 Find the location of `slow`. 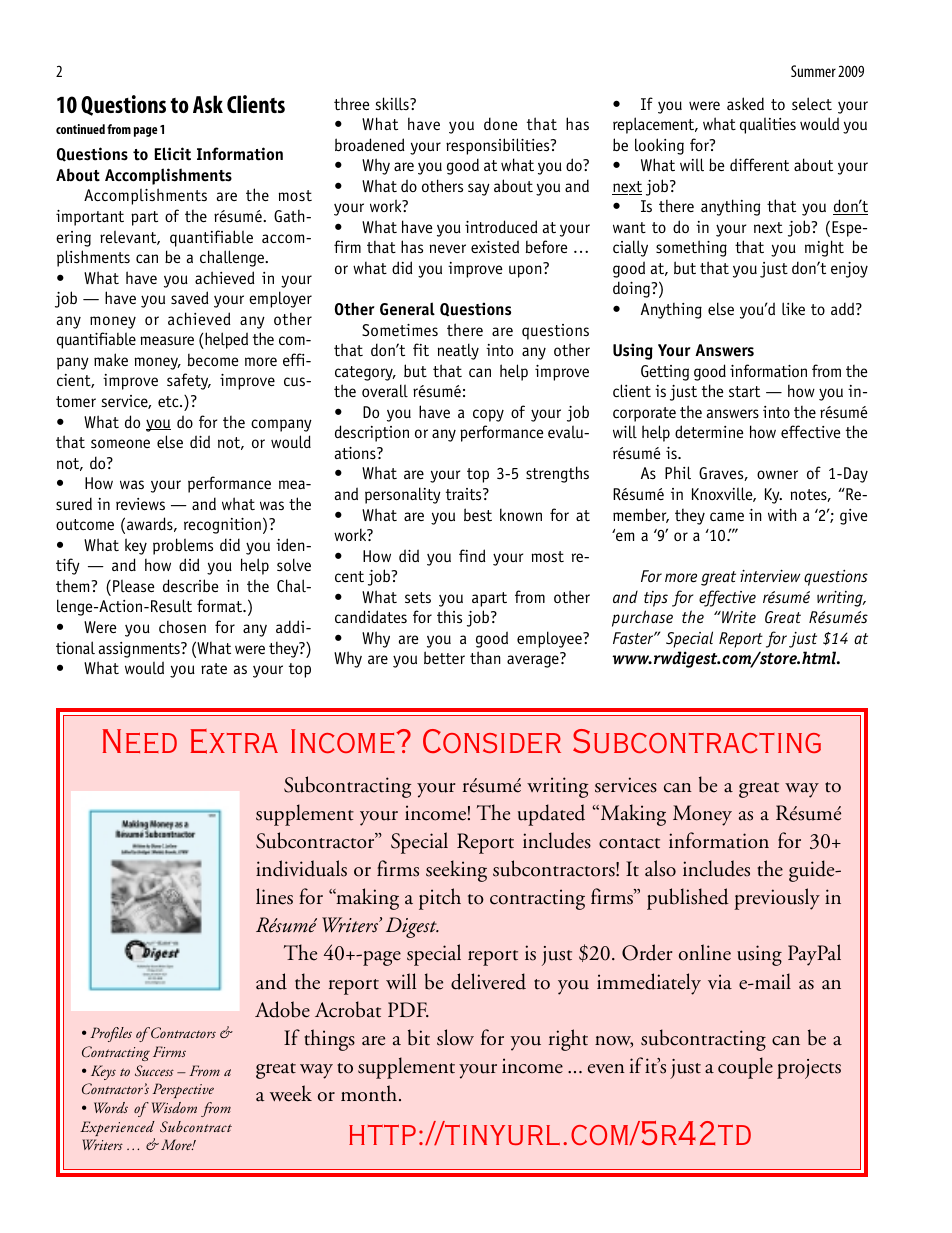

slow is located at coordinates (455, 1037).
